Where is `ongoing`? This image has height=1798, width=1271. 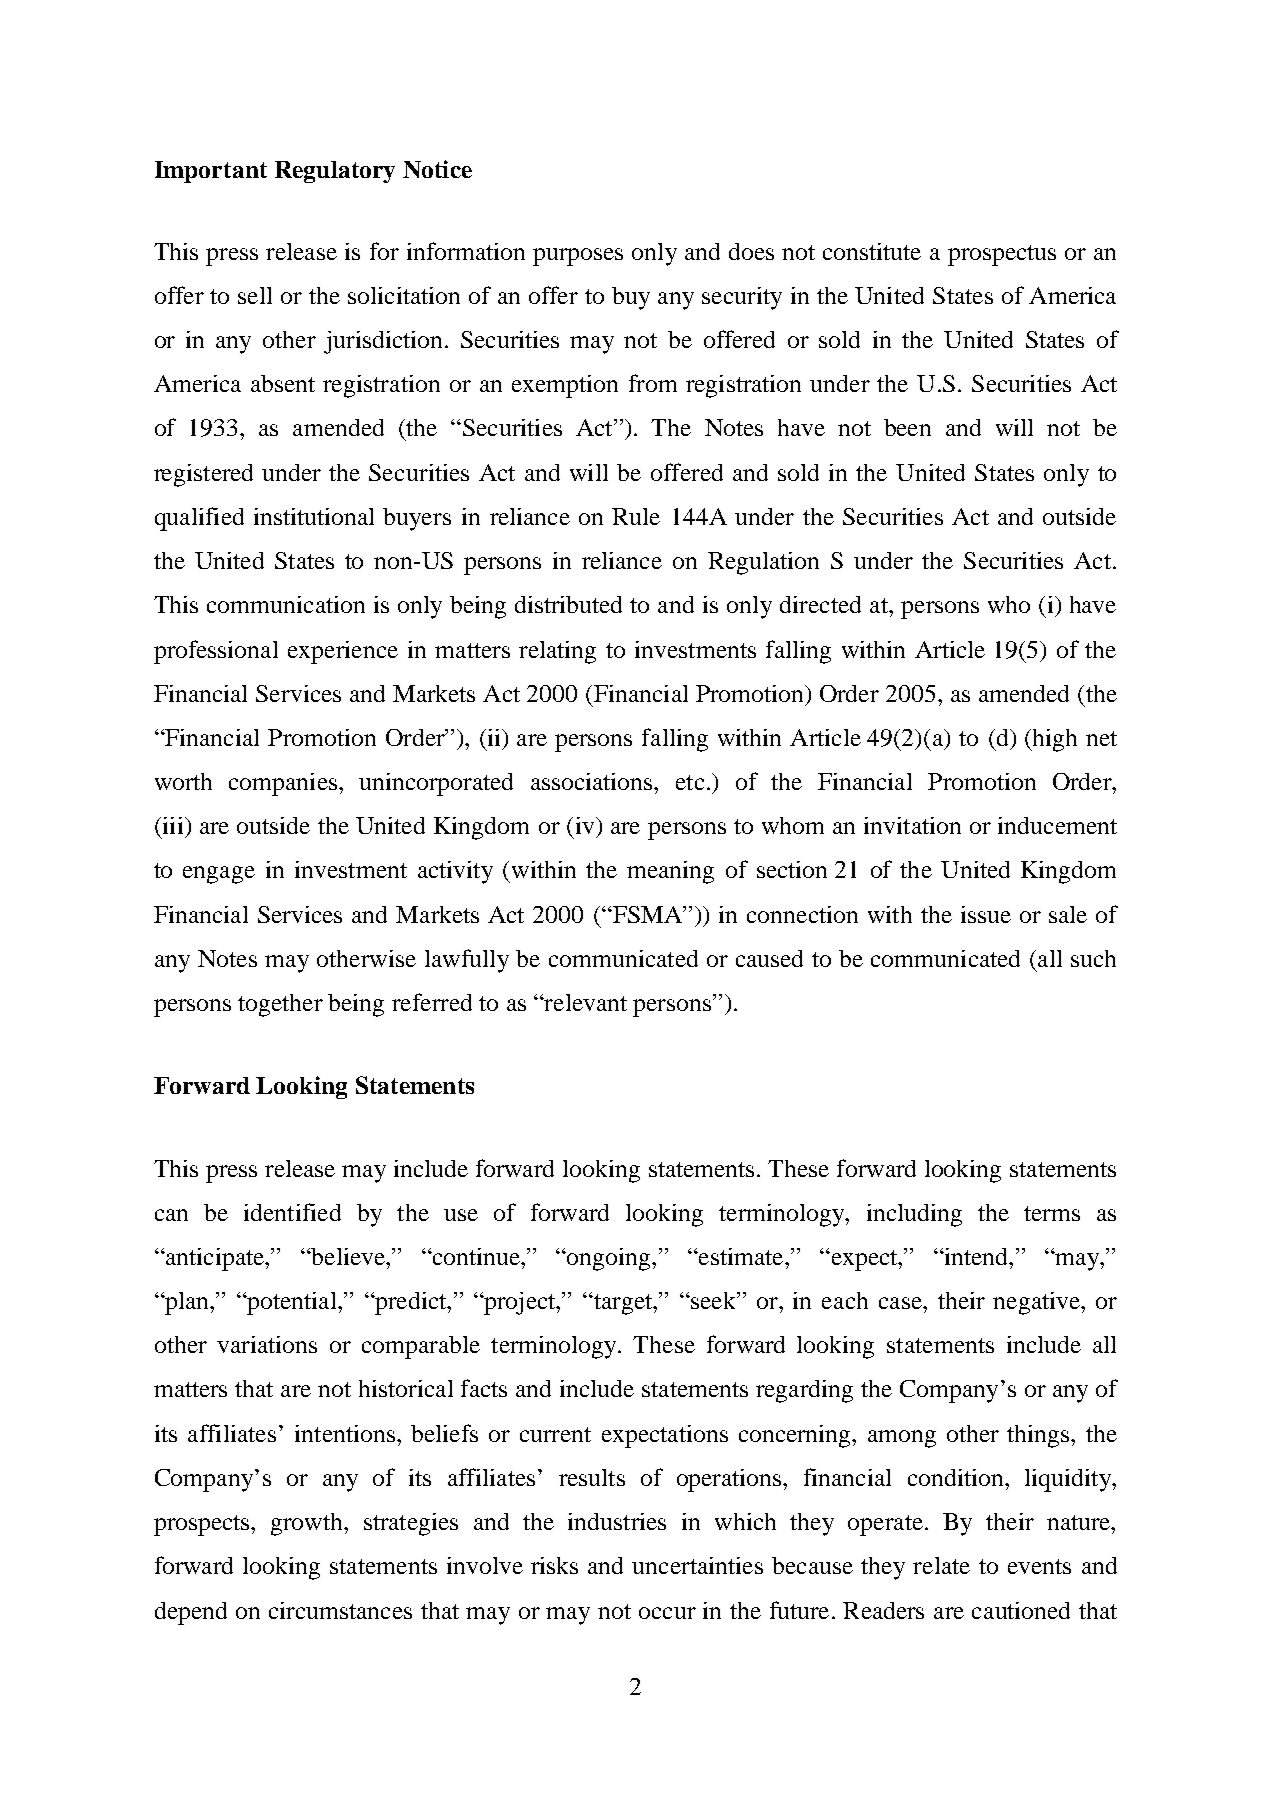 ongoing is located at coordinates (609, 1259).
